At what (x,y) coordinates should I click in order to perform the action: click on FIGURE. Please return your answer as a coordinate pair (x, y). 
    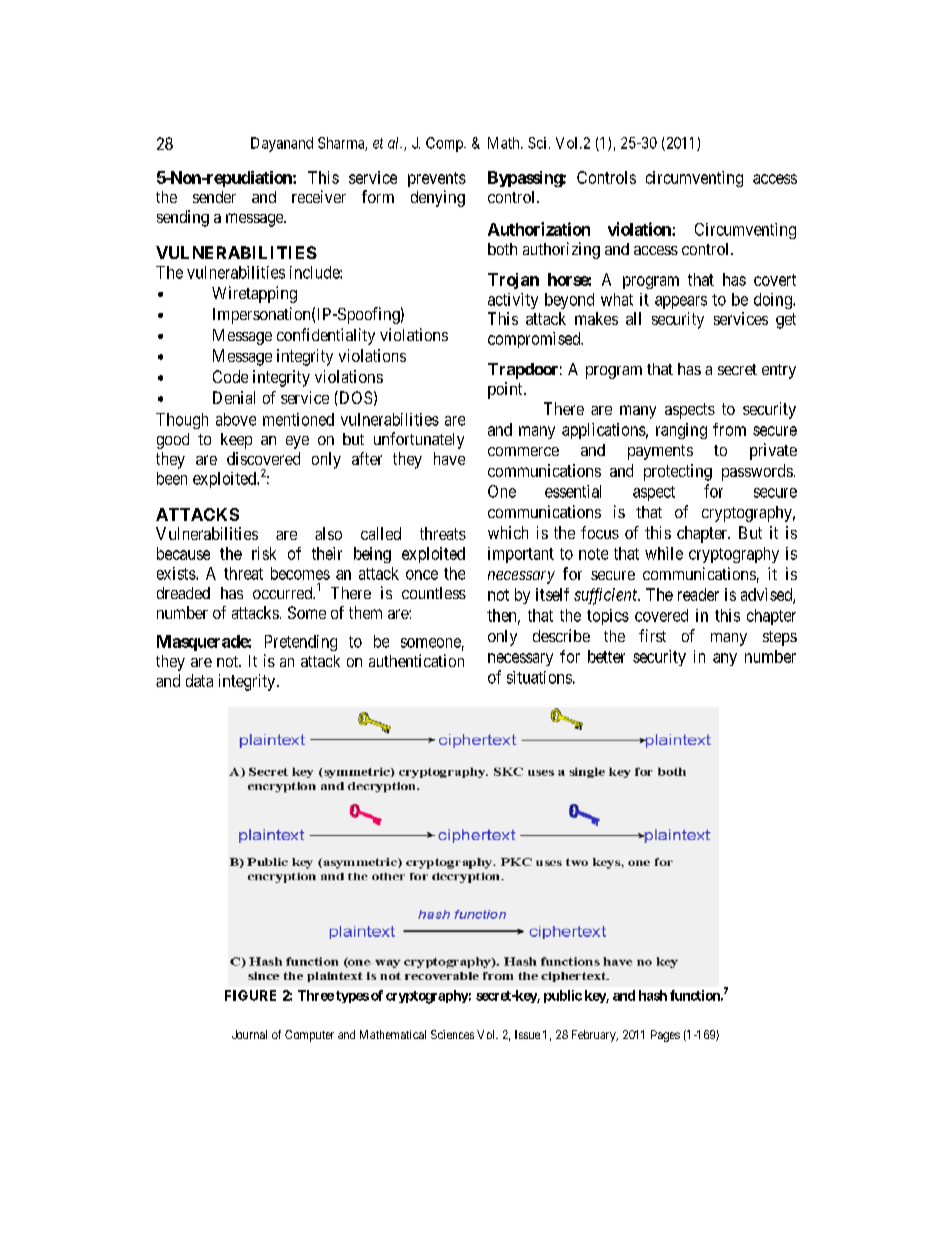
    Looking at the image, I should click on (250, 995).
